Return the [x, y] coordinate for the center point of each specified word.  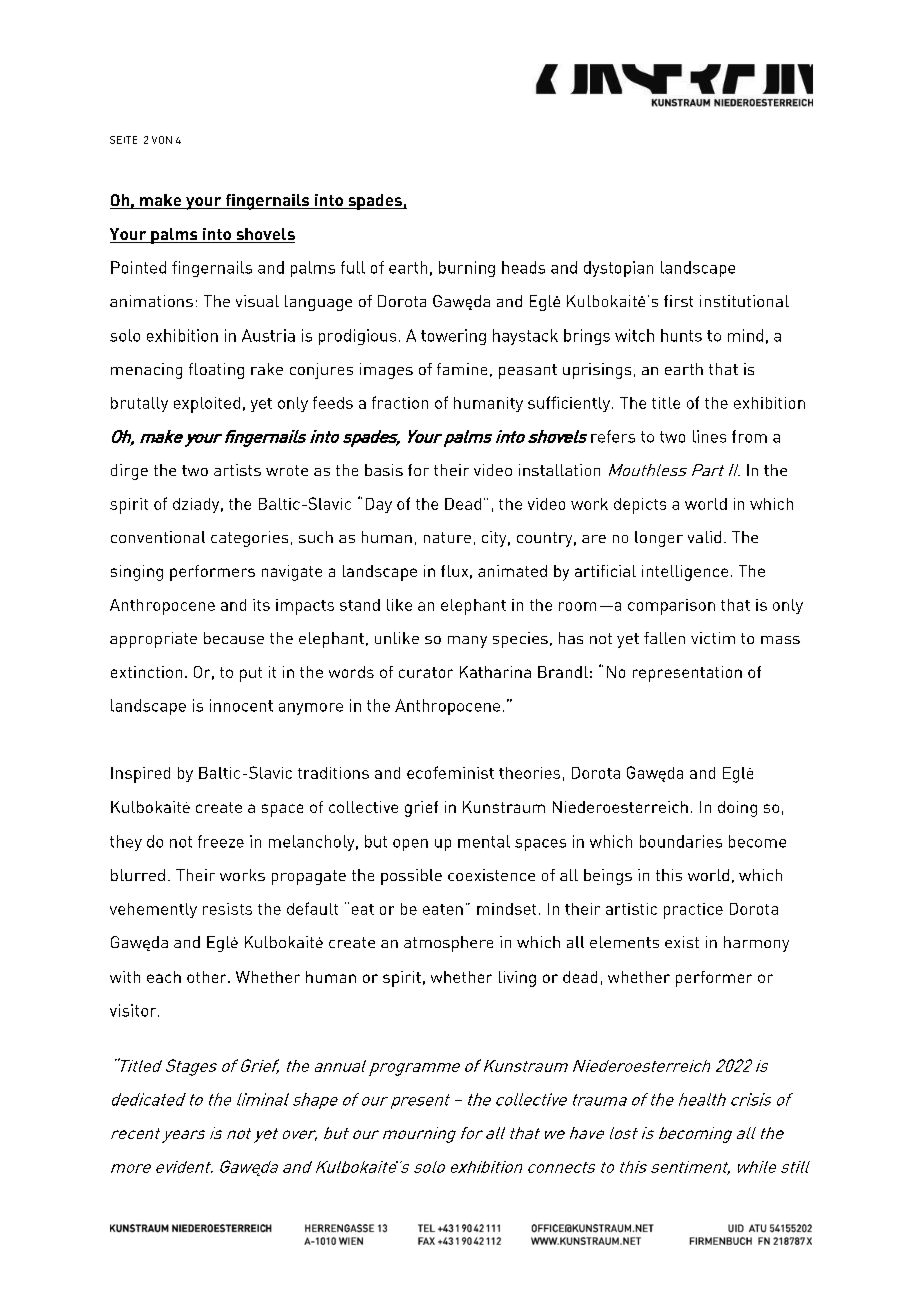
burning [467, 269]
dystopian [618, 269]
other [208, 977]
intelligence [685, 573]
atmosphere [448, 944]
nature [447, 537]
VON [162, 140]
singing [137, 573]
